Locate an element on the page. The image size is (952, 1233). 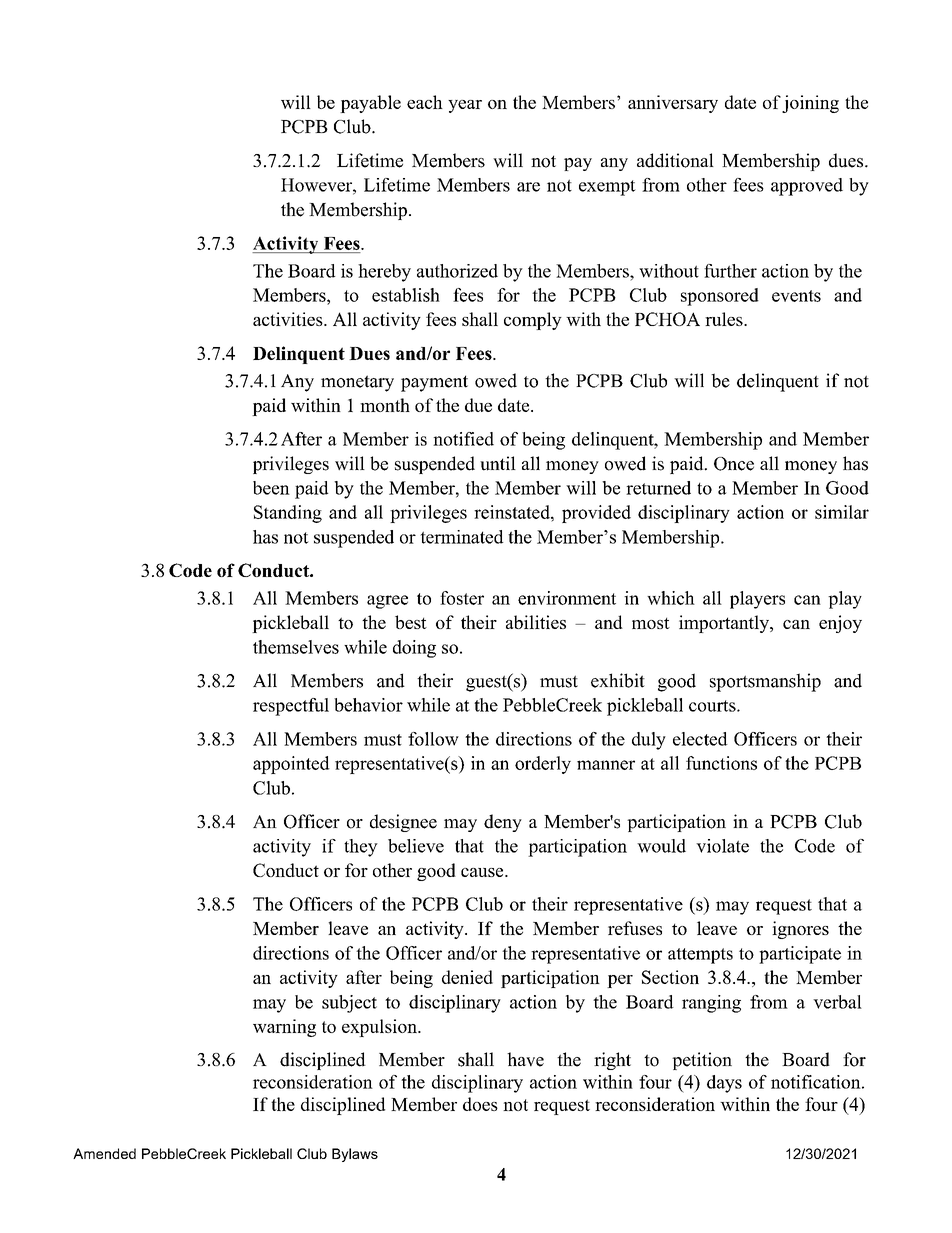
importantly is located at coordinates (725, 624).
